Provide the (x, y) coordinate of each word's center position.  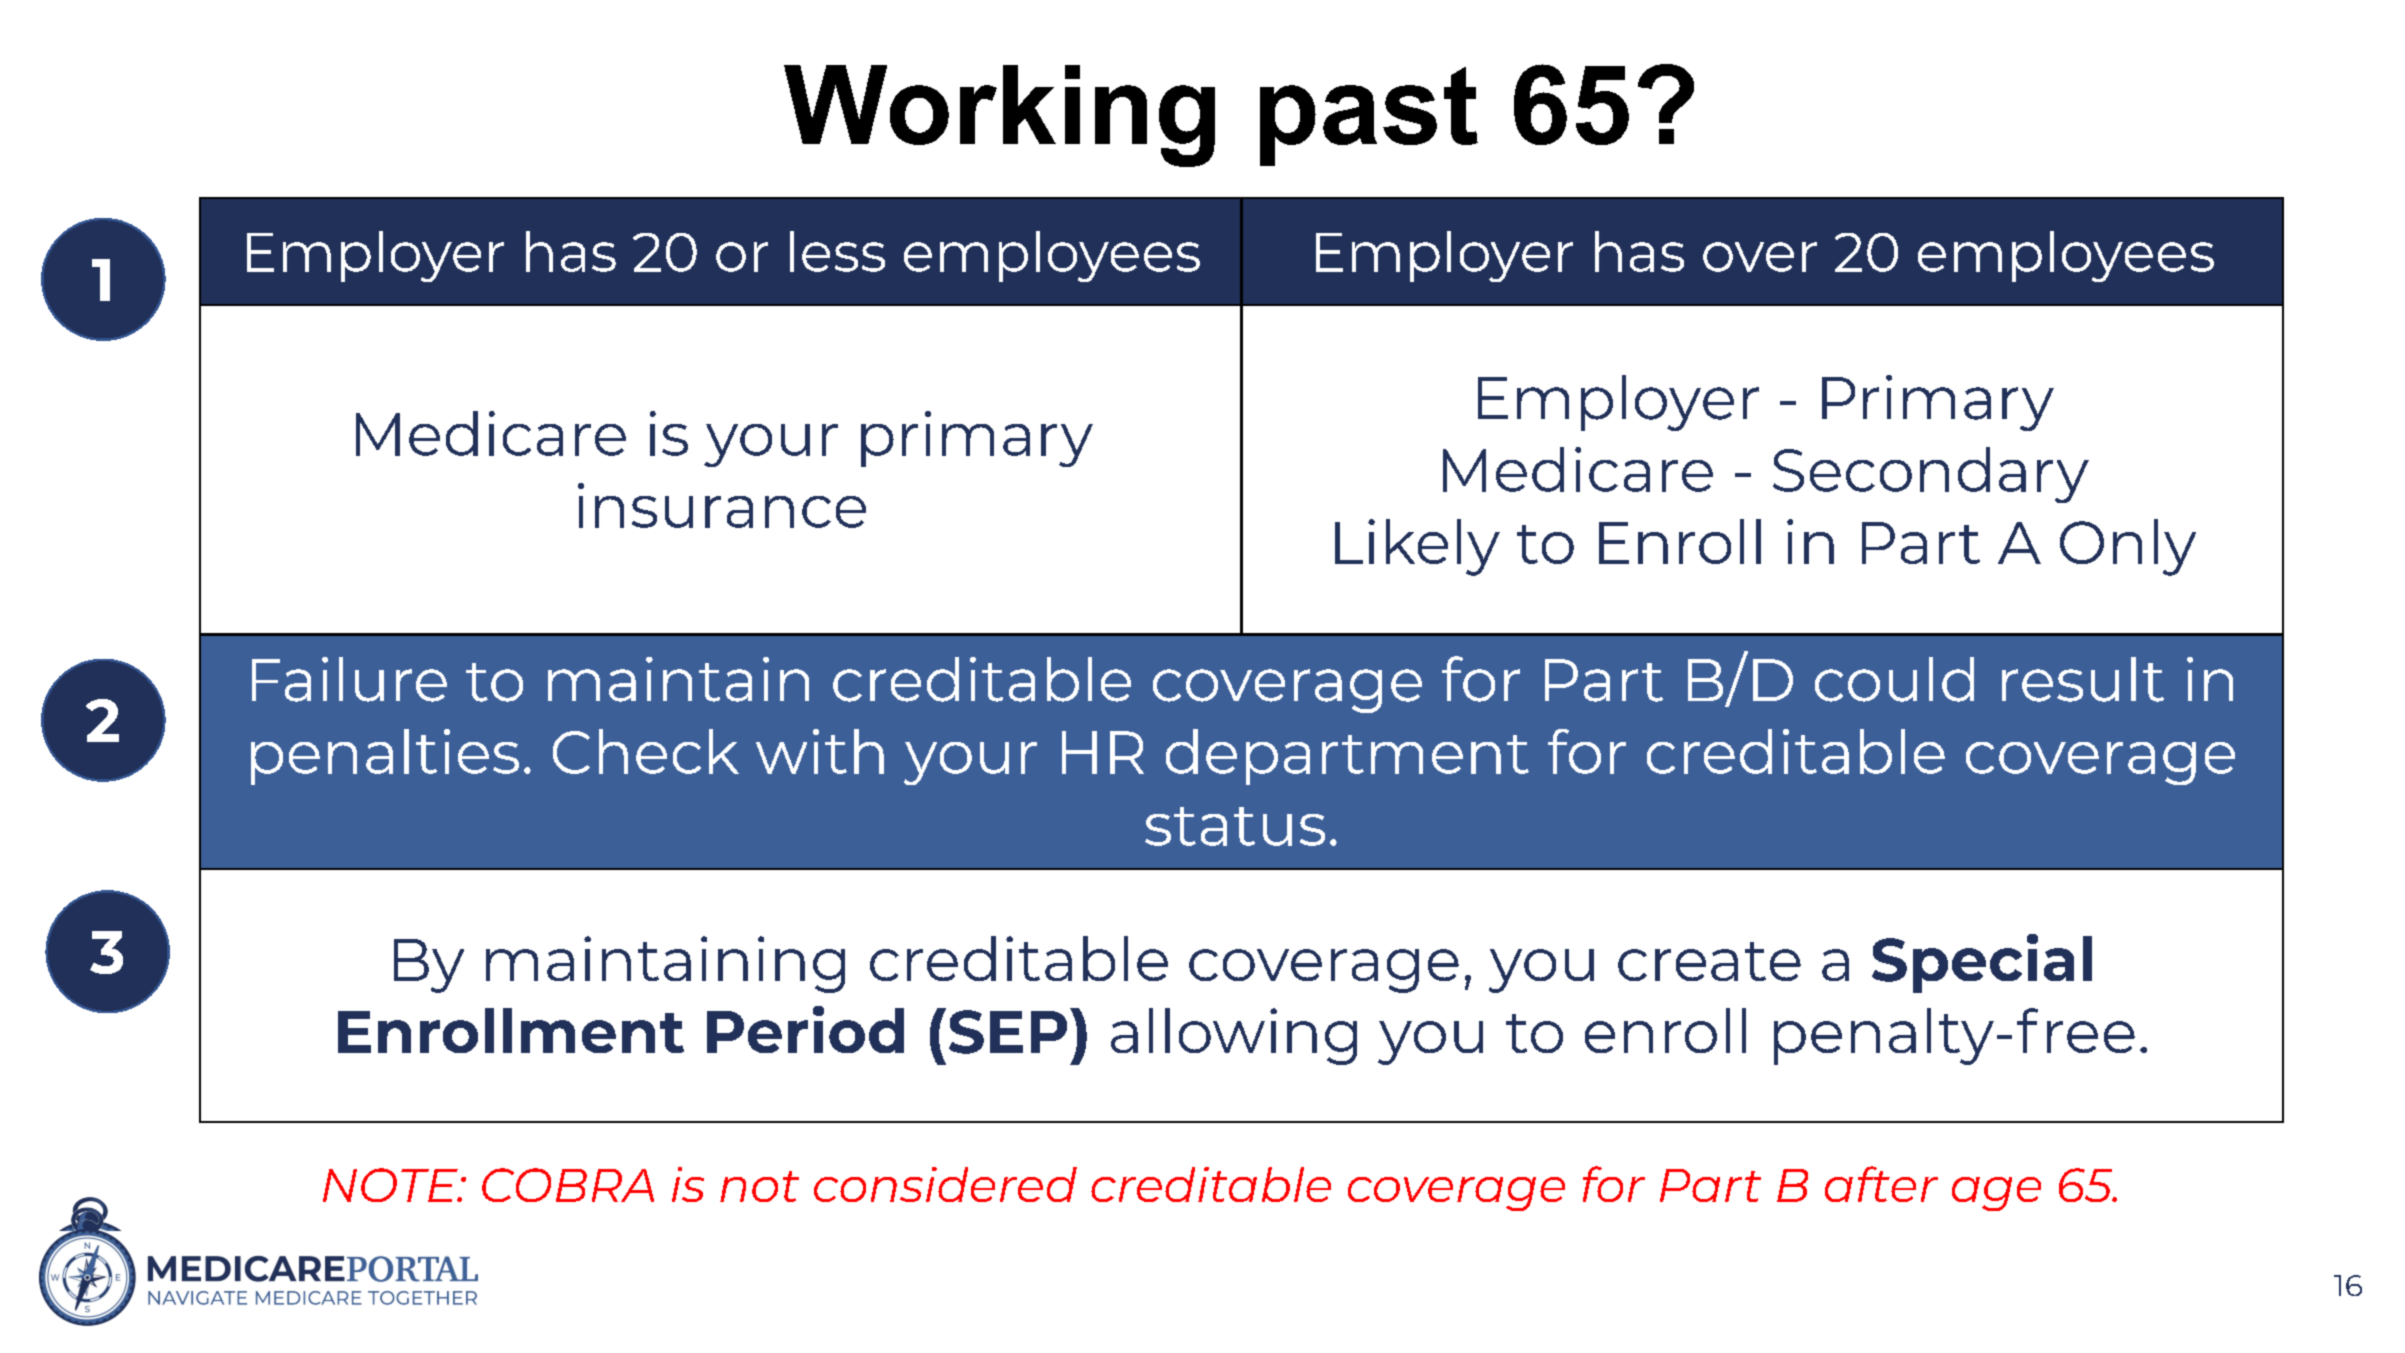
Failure (349, 679)
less (837, 251)
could (1894, 679)
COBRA (568, 1185)
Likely (1417, 547)
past (1369, 116)
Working (999, 116)
